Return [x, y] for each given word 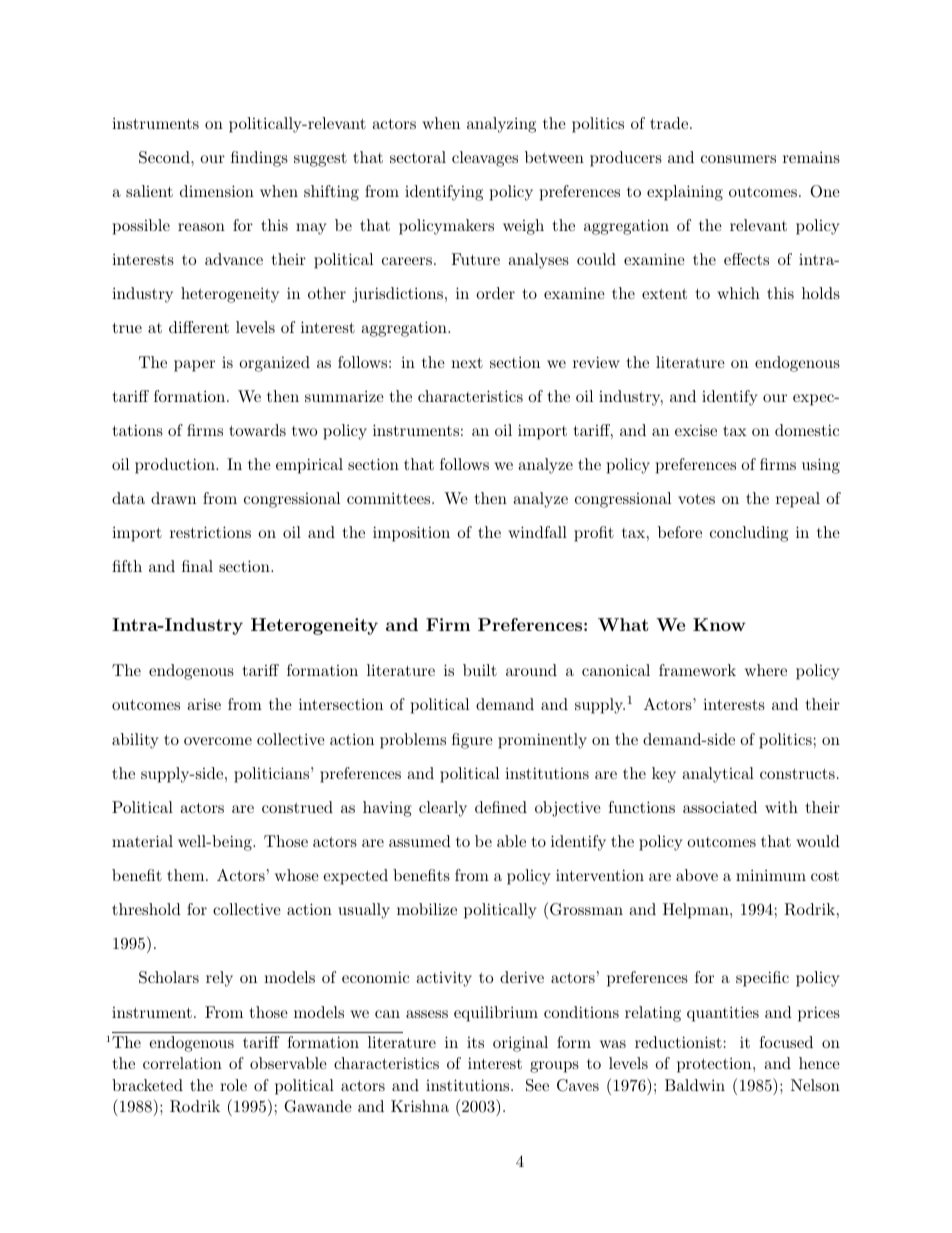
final [197, 566]
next [467, 362]
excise [696, 430]
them [187, 875]
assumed [420, 841]
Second [165, 157]
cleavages [485, 159]
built [480, 670]
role [233, 1085]
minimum [771, 875]
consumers [738, 159]
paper [194, 366]
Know [719, 624]
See [537, 1085]
